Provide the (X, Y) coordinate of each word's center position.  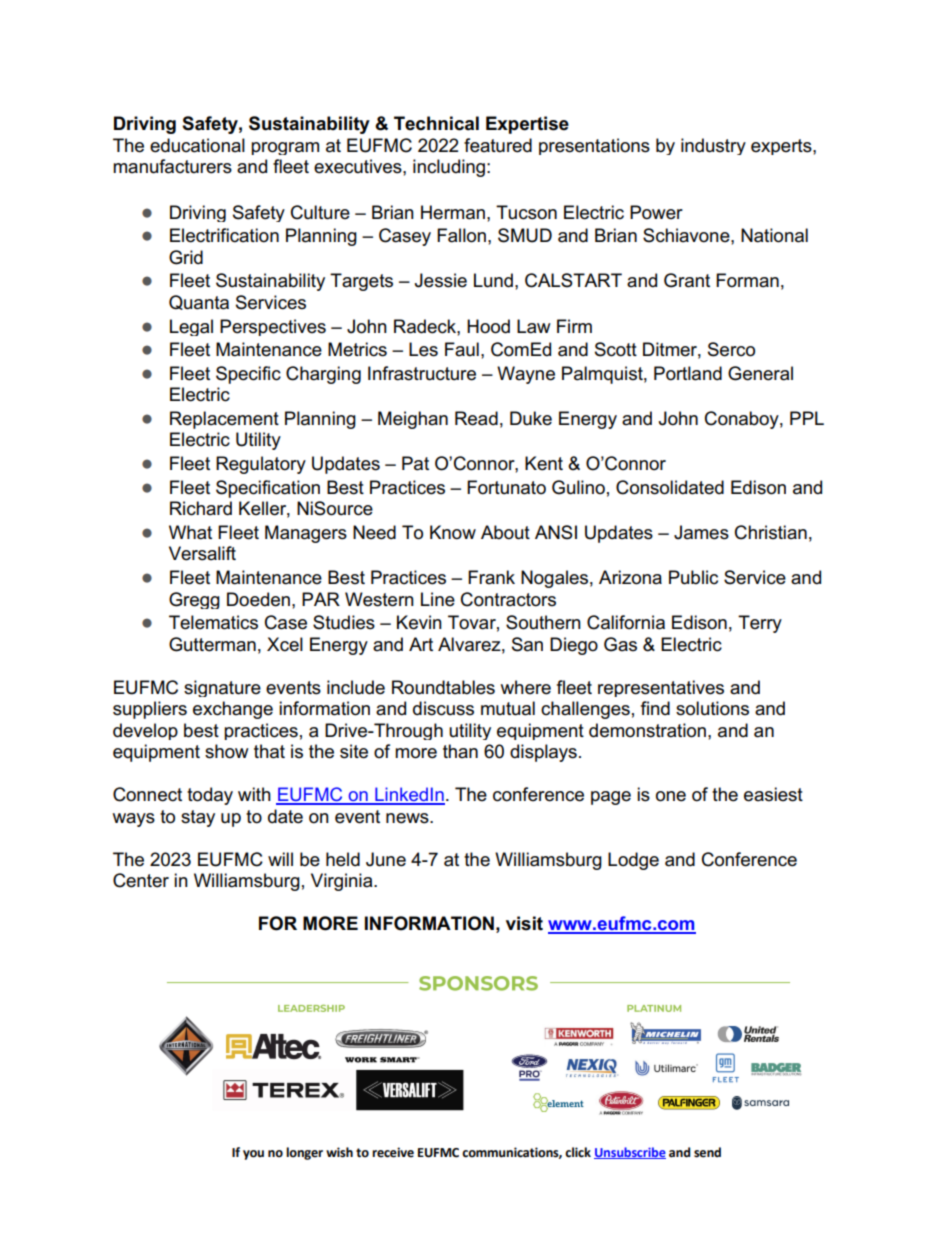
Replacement (224, 420)
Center (141, 880)
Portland (688, 373)
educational (197, 145)
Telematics (213, 622)
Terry (760, 624)
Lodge (633, 861)
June (386, 859)
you (253, 1155)
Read (476, 418)
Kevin (419, 622)
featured (498, 145)
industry (713, 146)
